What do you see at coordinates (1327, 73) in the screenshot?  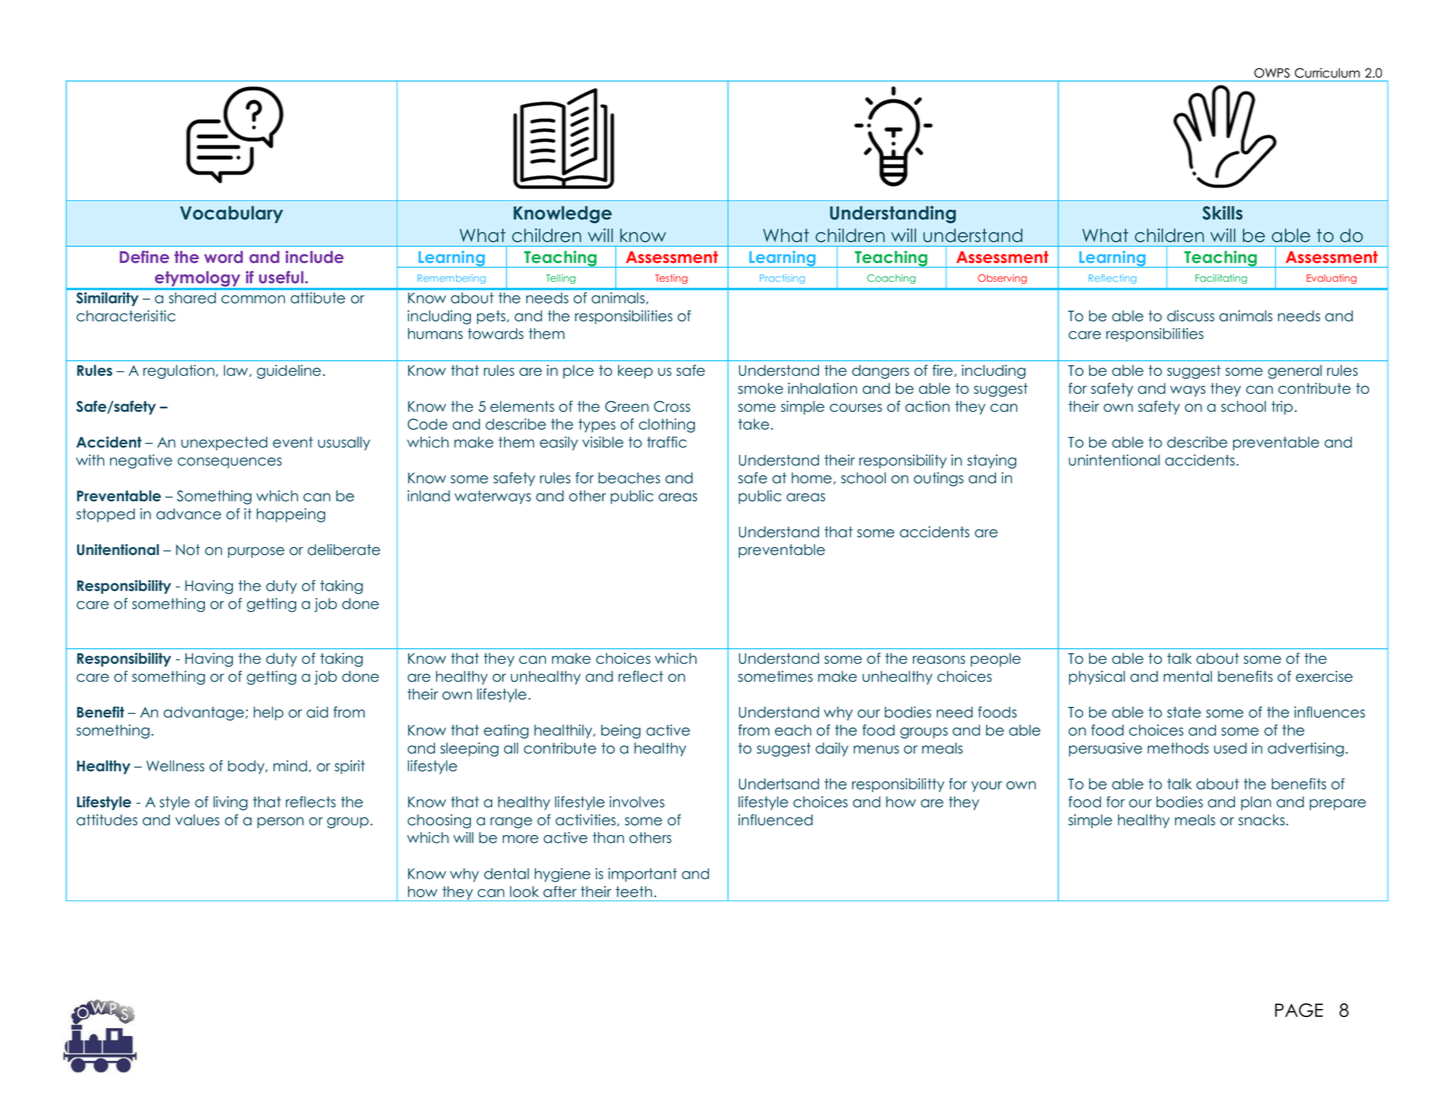 I see `Curriculum` at bounding box center [1327, 73].
